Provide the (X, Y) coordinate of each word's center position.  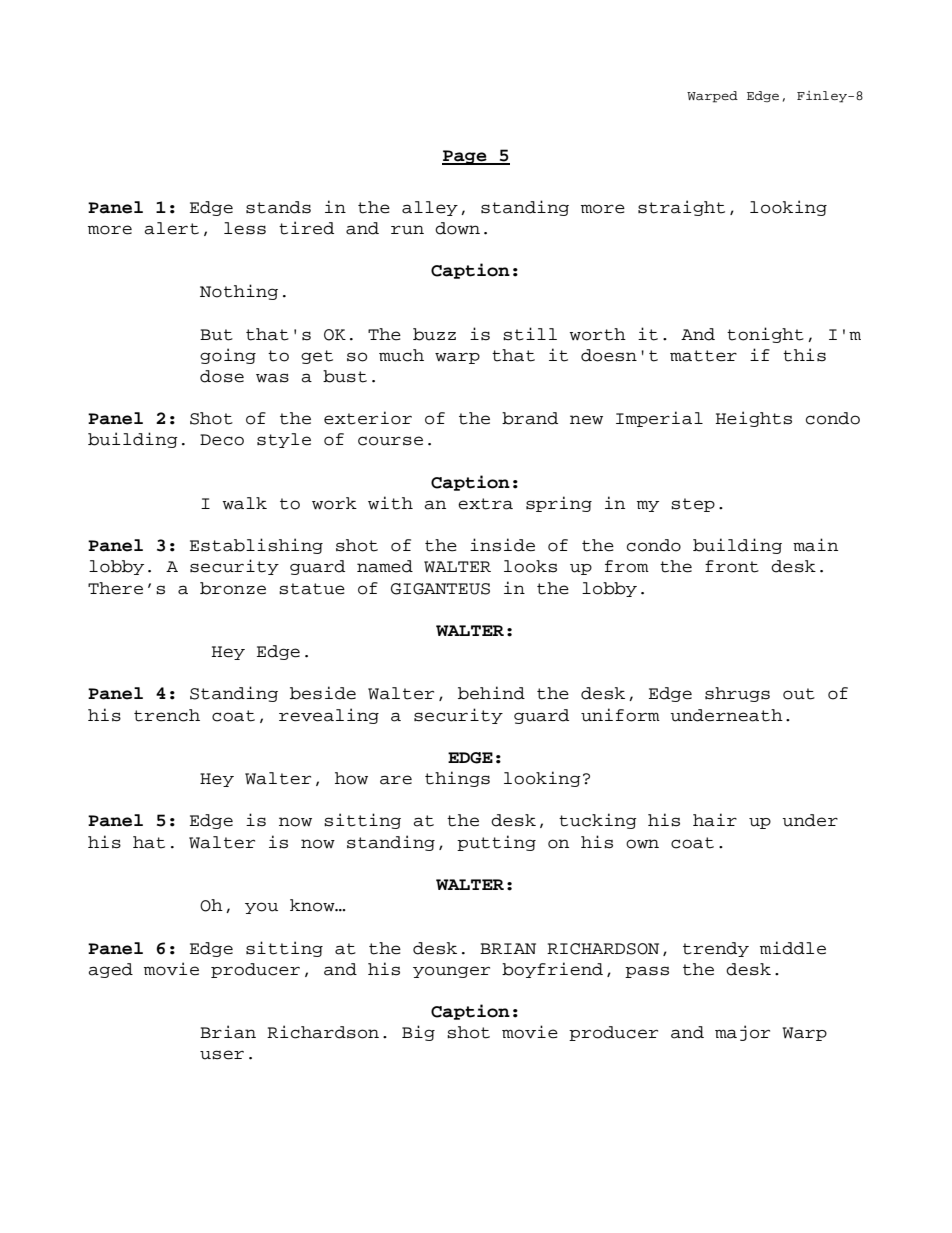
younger (451, 972)
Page (465, 157)
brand (530, 418)
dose (222, 376)
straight (681, 208)
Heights (753, 419)
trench (167, 715)
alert (171, 228)
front (732, 566)
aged (110, 970)
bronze (233, 588)
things (457, 779)
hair (715, 820)
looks (530, 566)
